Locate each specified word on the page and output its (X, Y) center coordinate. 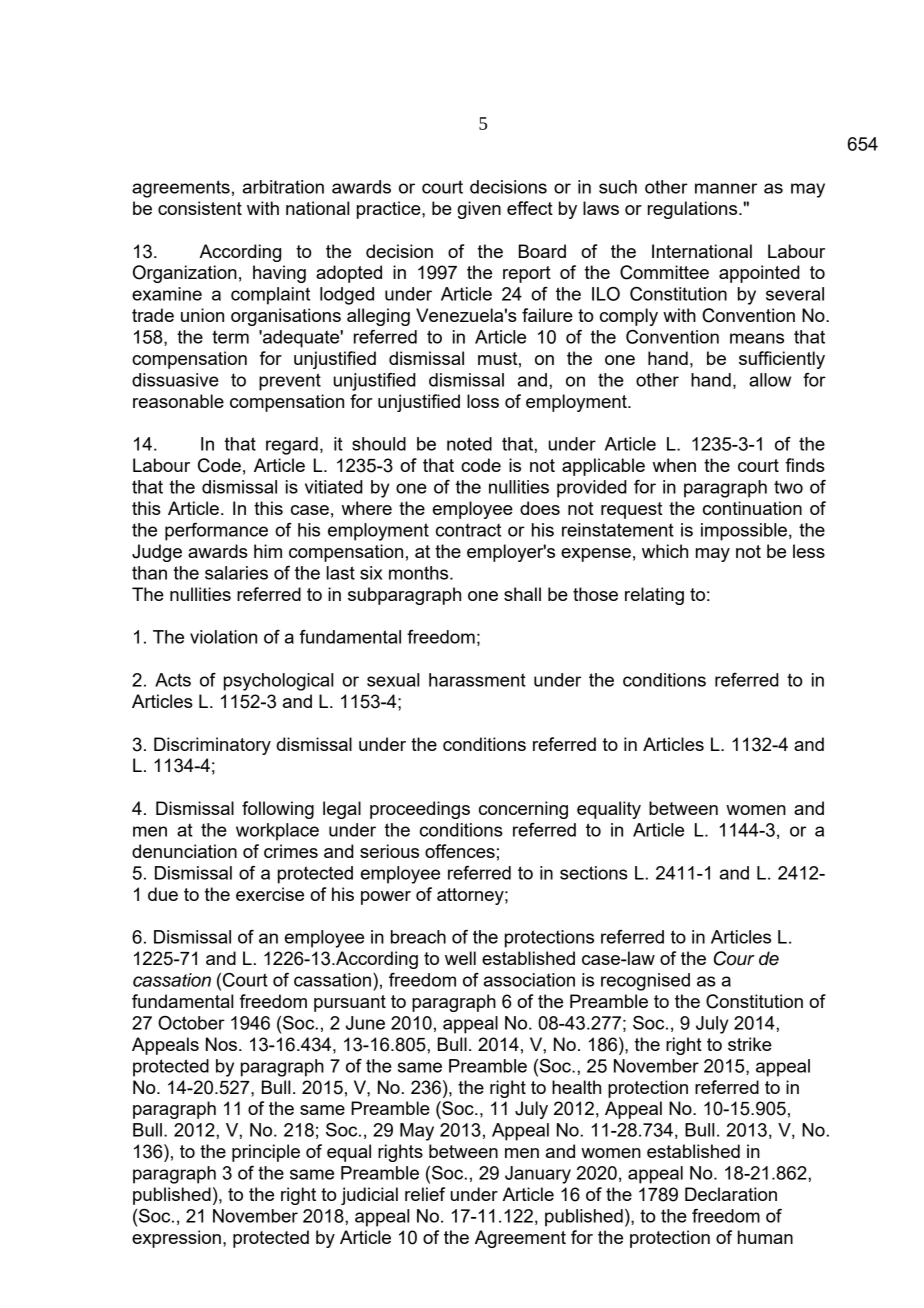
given (479, 210)
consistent (200, 208)
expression (176, 1239)
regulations (694, 210)
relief (425, 1194)
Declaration (731, 1194)
